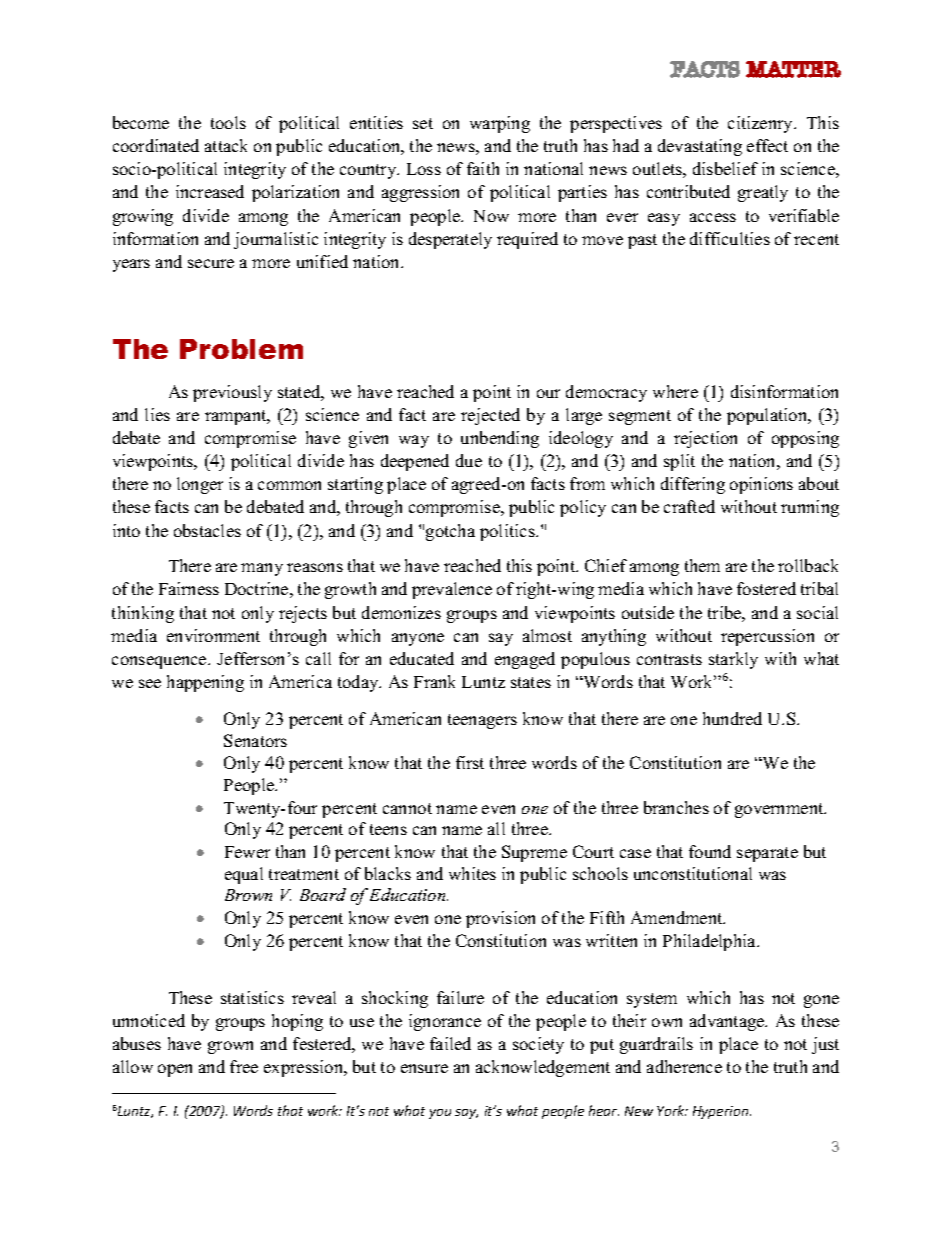  I want to click on open, so click(175, 1070).
